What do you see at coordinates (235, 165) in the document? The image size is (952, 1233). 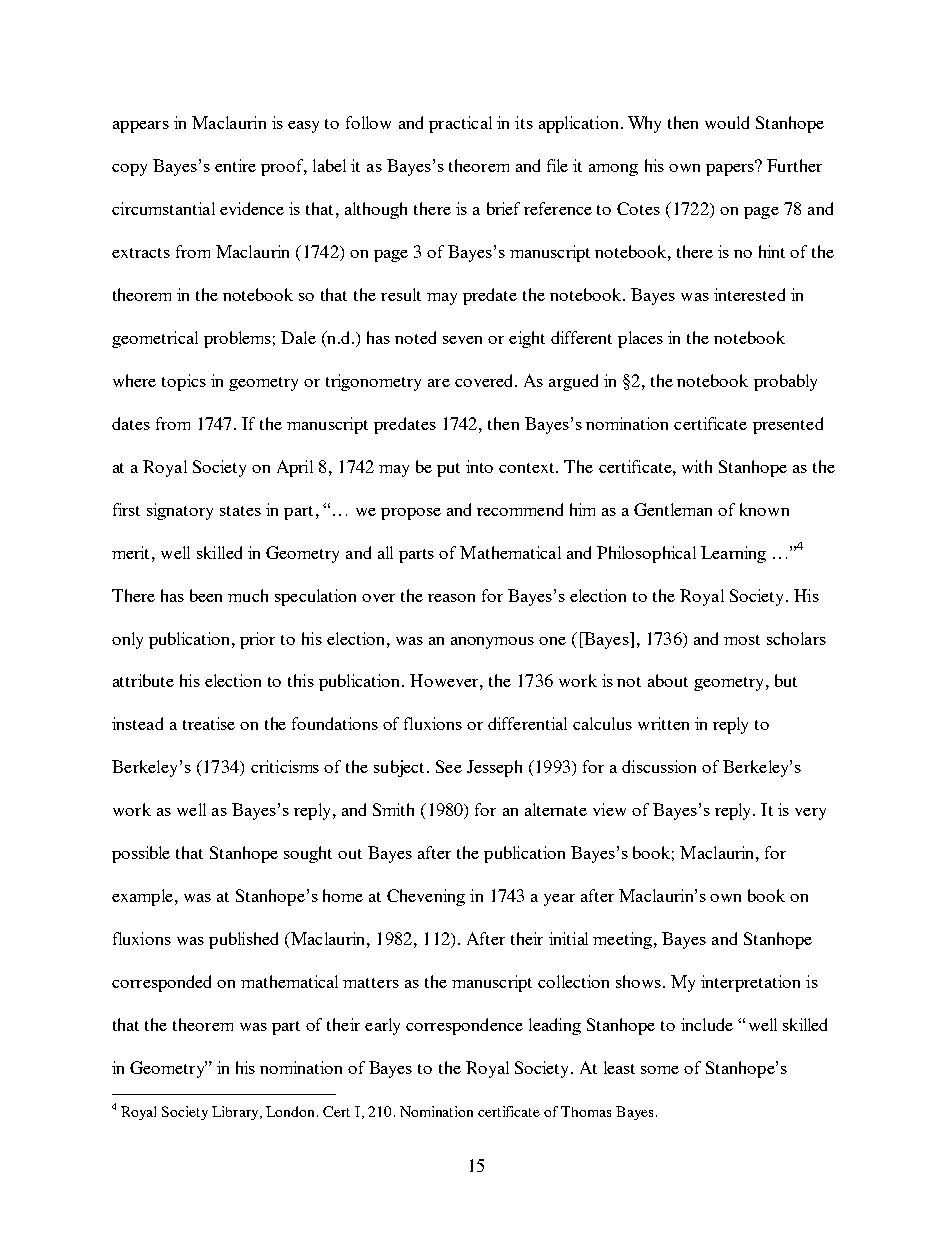 I see `entire` at bounding box center [235, 165].
